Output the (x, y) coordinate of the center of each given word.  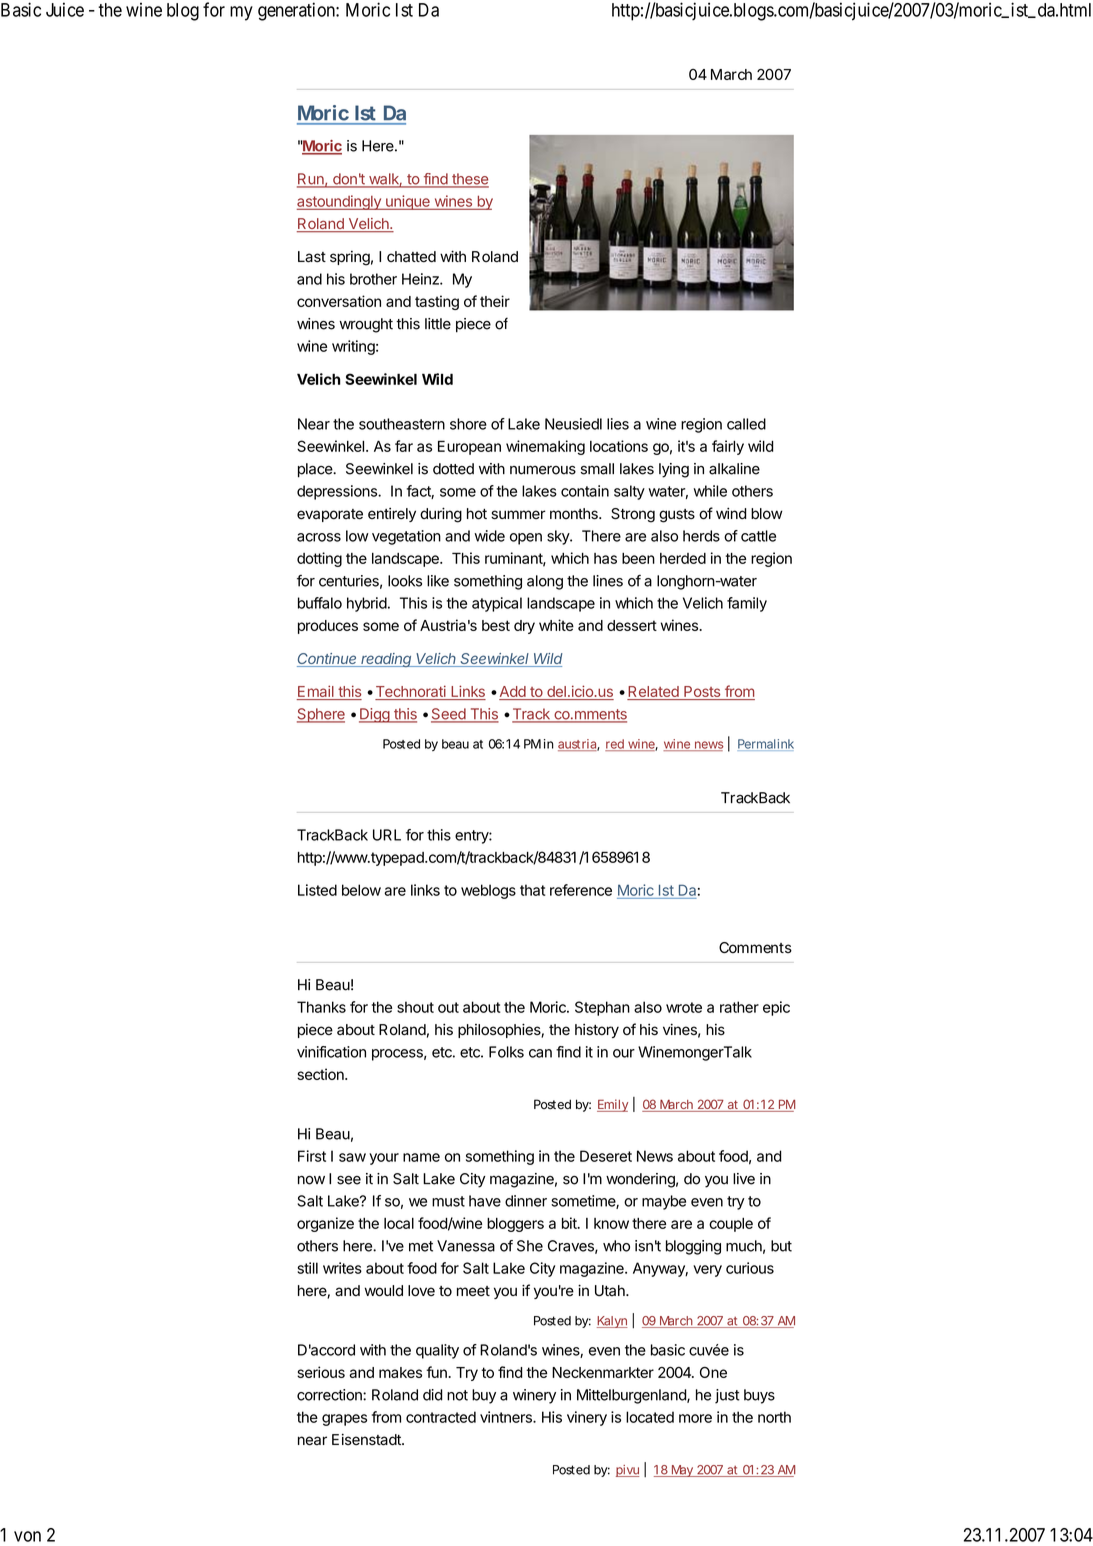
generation (297, 11)
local (399, 1223)
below (361, 890)
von (27, 1536)
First (312, 1156)
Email (316, 692)
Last (312, 257)
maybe (664, 1202)
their (495, 301)
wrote (684, 1007)
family (747, 604)
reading (387, 660)
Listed (317, 890)
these (469, 180)
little (438, 324)
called (746, 424)
